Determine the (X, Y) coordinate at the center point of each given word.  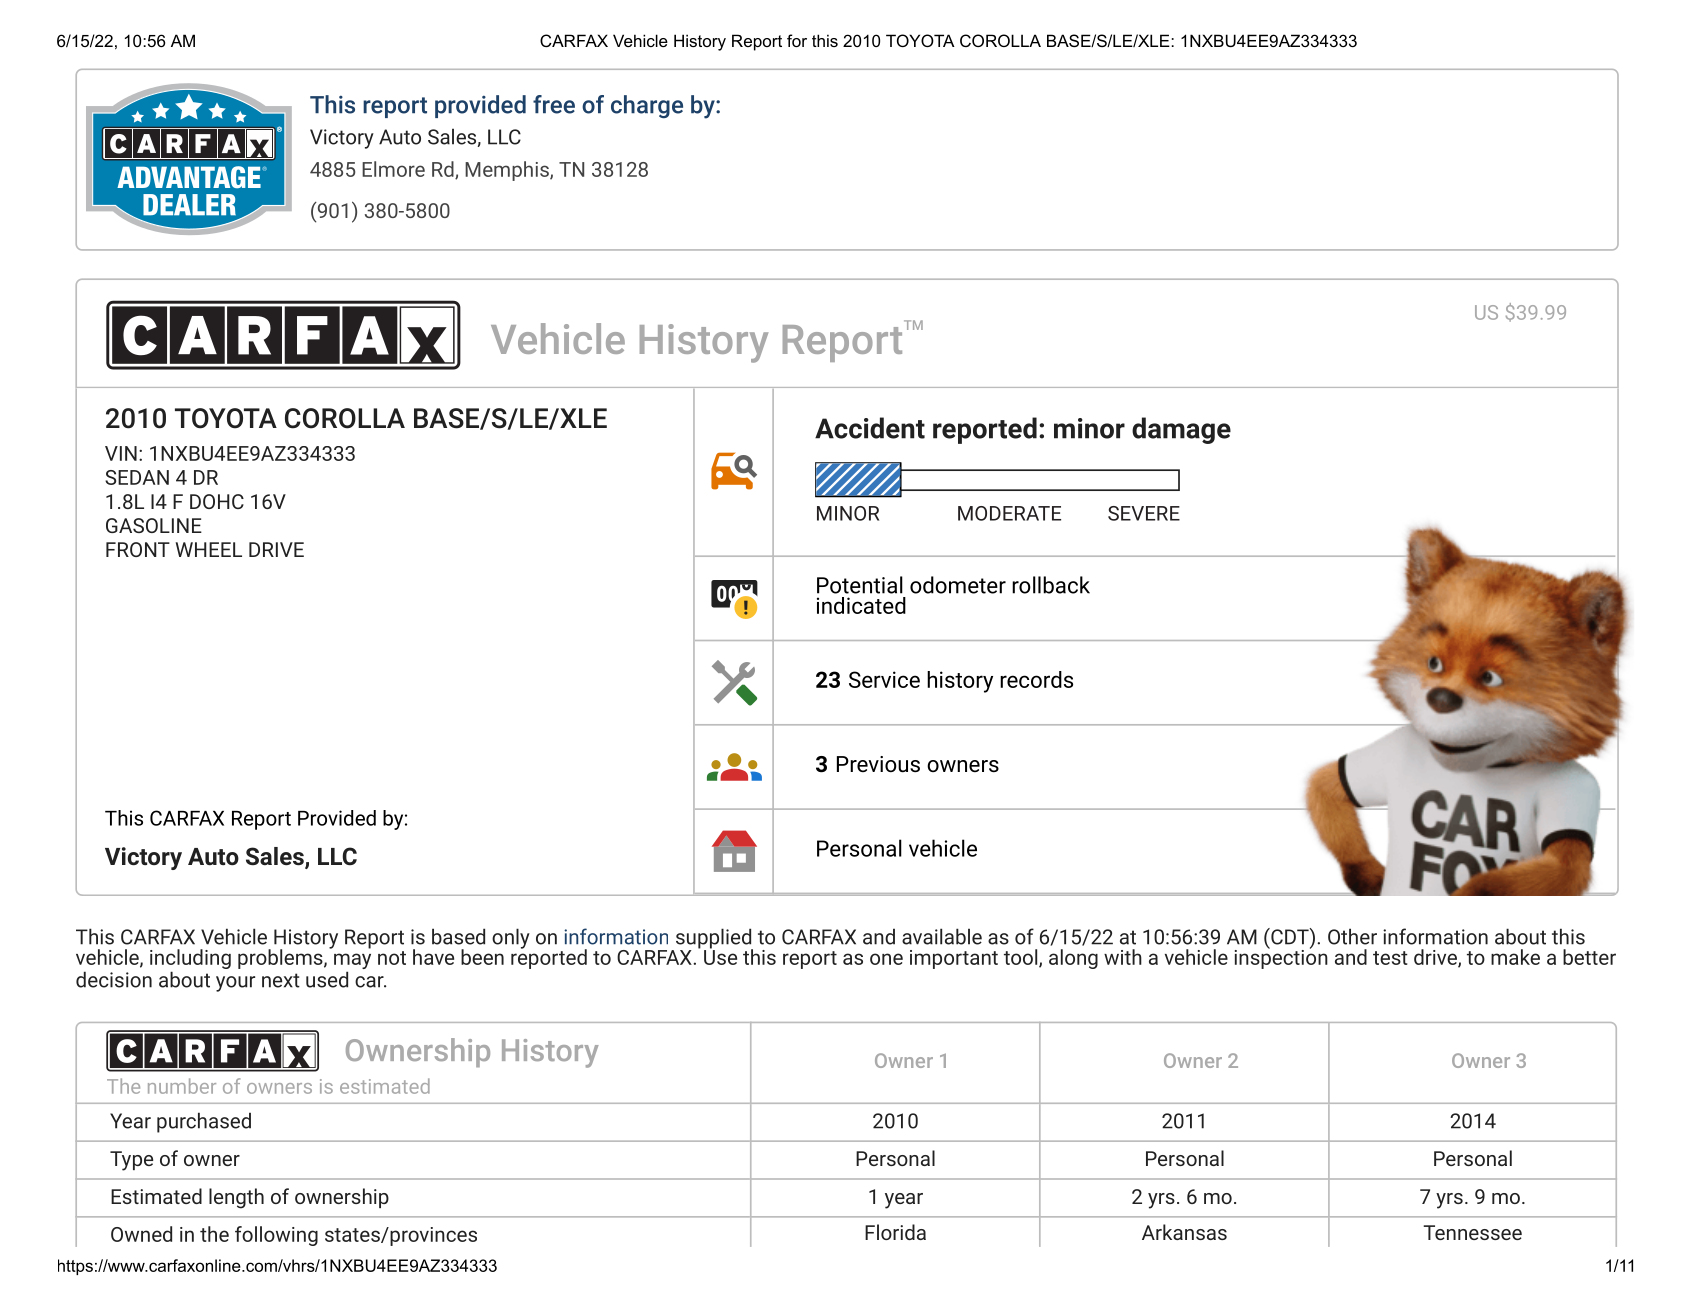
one (886, 959)
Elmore (393, 169)
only (511, 938)
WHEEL (209, 549)
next (281, 980)
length (236, 1198)
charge (647, 106)
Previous (878, 764)
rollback (1051, 585)
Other (1352, 936)
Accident (870, 428)
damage (1181, 430)
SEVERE (1144, 513)
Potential (860, 585)
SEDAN (137, 477)
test (1390, 958)
